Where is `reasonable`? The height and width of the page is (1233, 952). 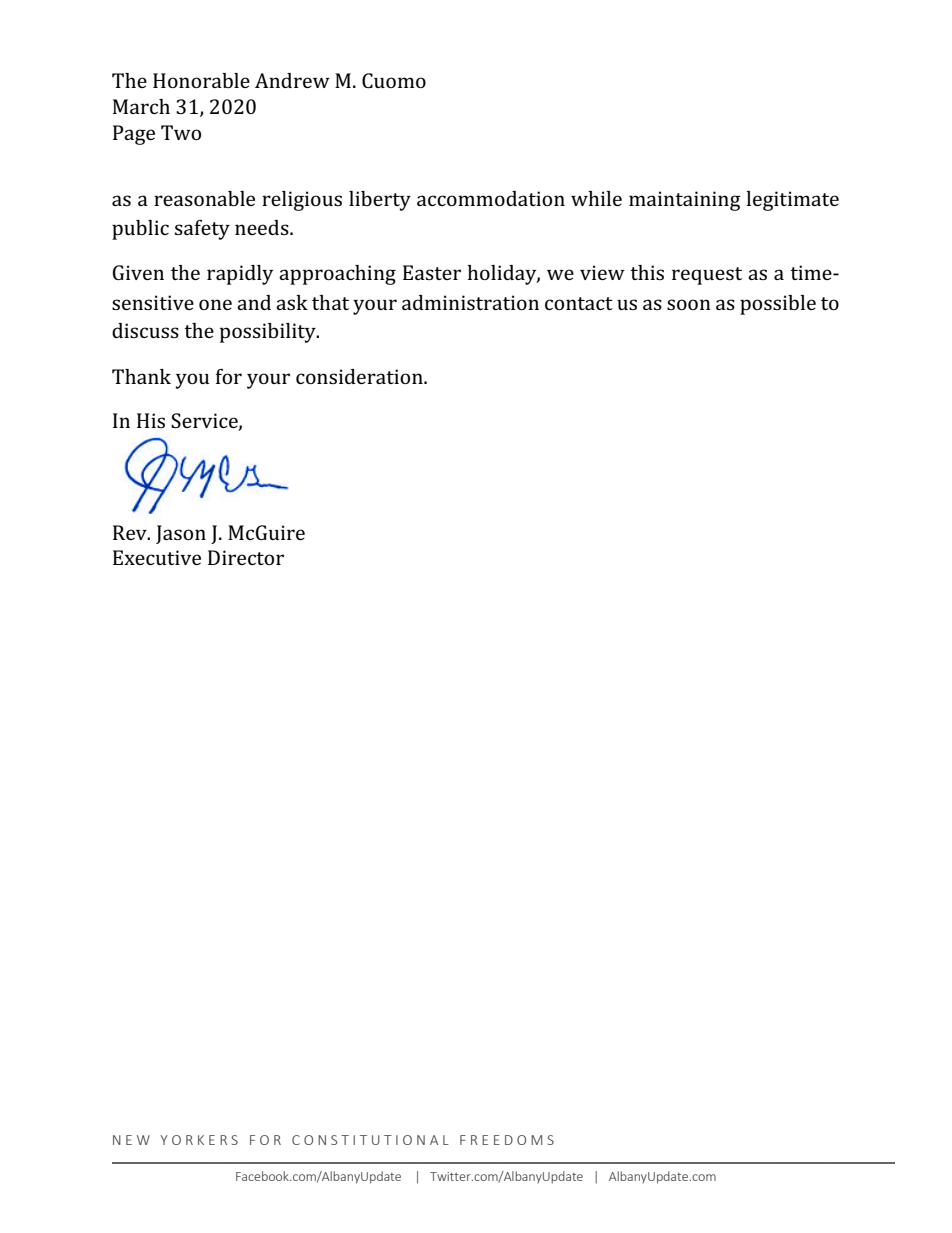
reasonable is located at coordinates (204, 198).
